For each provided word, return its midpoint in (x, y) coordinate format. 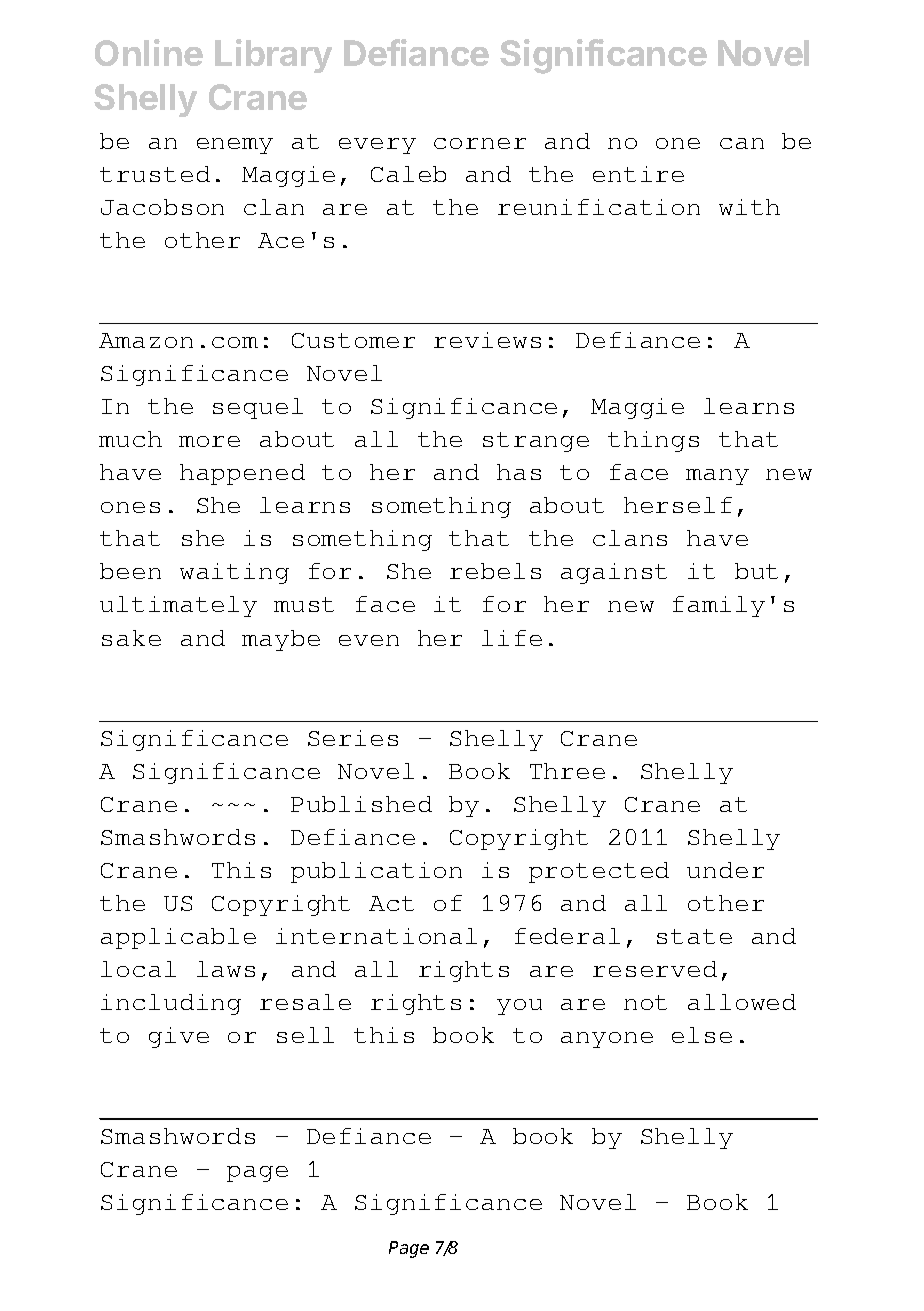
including (171, 1004)
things (653, 441)
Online (149, 52)
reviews (487, 340)
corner (480, 143)
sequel (258, 408)
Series (353, 738)
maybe (281, 640)
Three (567, 771)
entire (638, 174)
